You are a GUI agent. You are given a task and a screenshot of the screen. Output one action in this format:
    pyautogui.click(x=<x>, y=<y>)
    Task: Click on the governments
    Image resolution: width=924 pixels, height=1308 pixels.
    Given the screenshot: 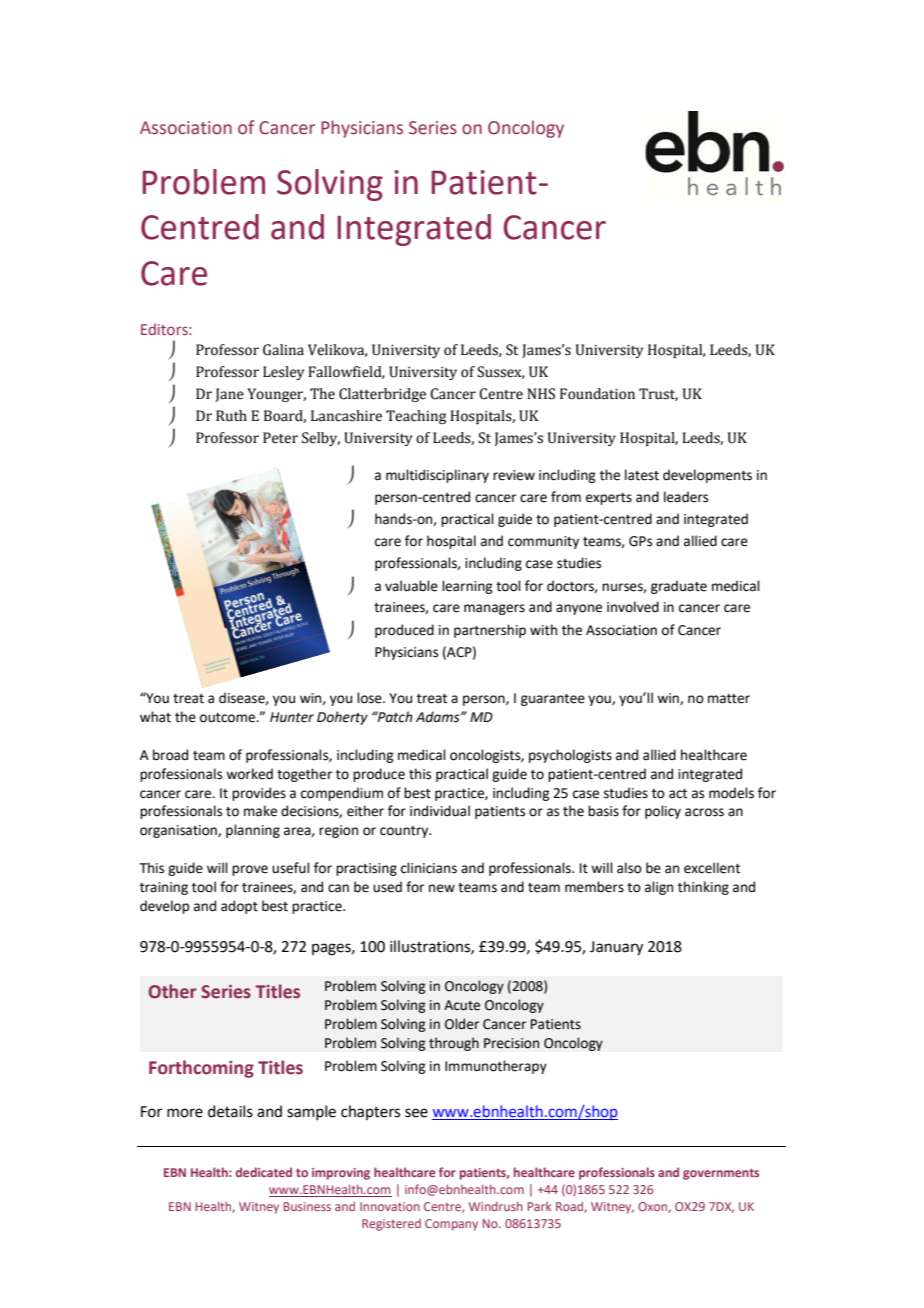 What is the action you would take?
    pyautogui.click(x=721, y=1174)
